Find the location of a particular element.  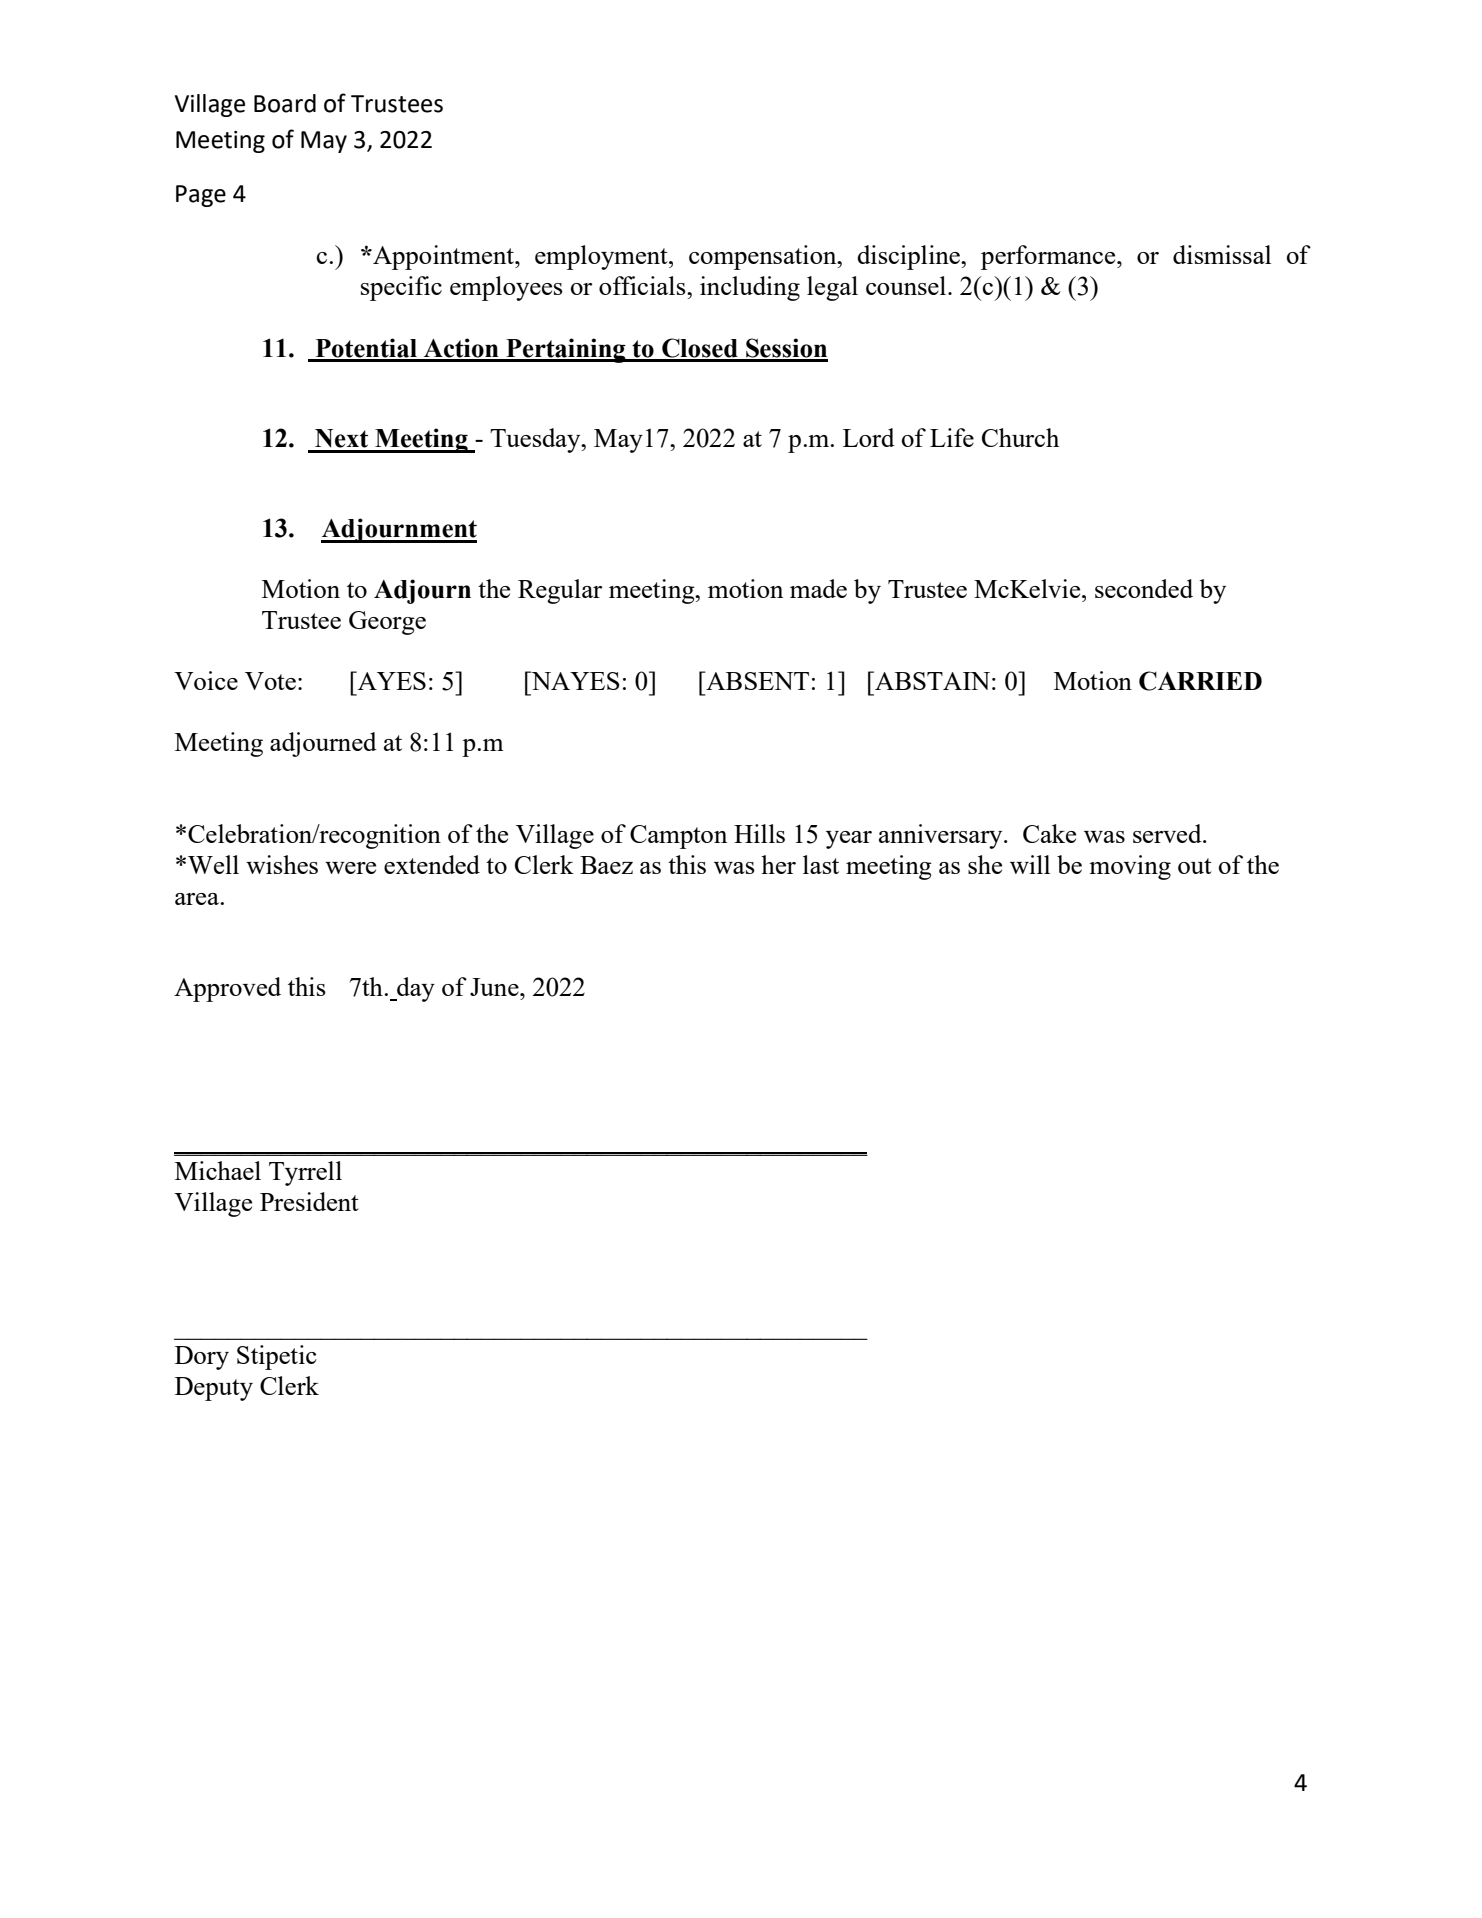

compensation is located at coordinates (764, 257).
